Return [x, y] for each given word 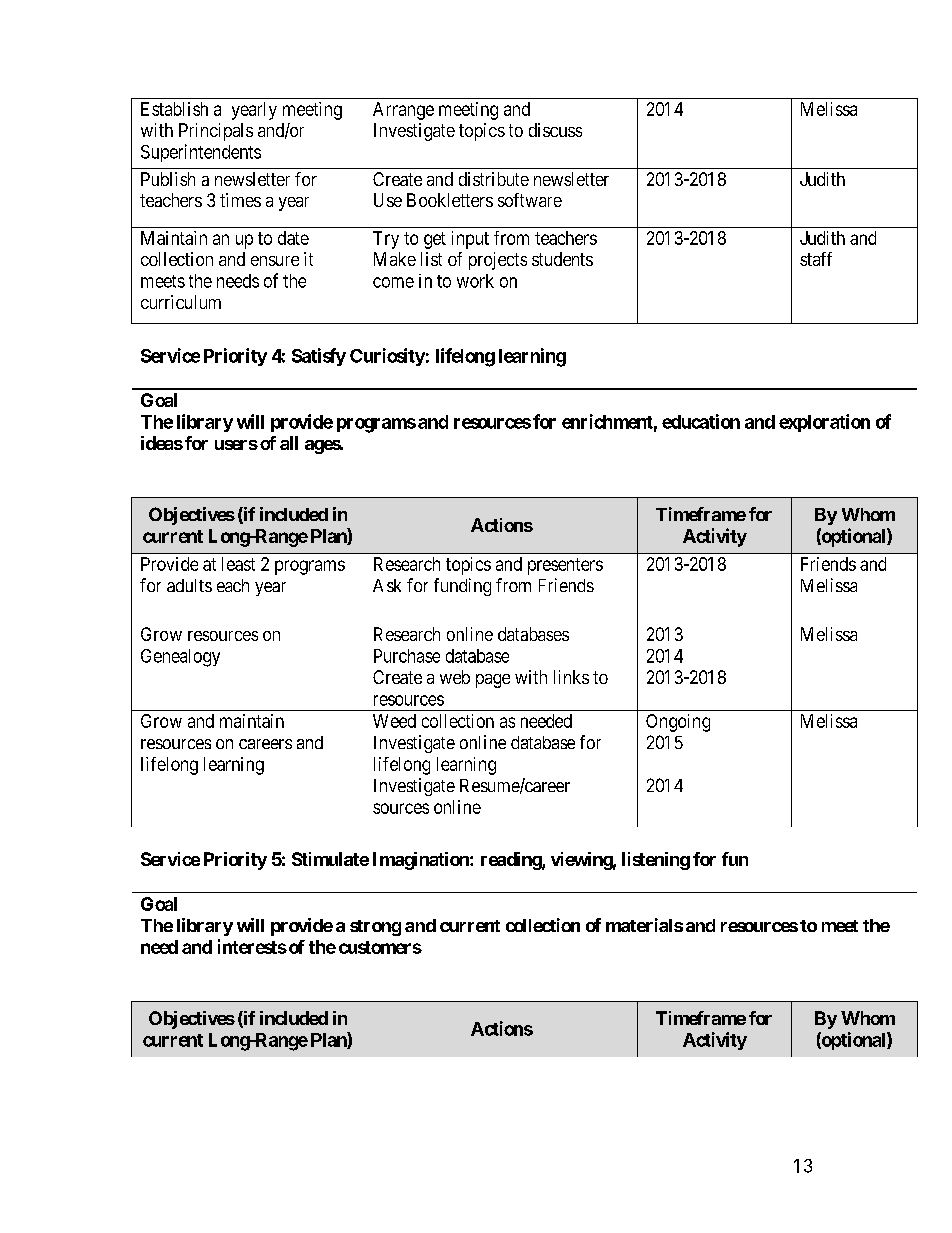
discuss [555, 130]
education [701, 421]
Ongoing [678, 723]
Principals [216, 132]
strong [375, 928]
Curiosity [387, 357]
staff [816, 259]
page [493, 681]
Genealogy [180, 658]
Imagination [422, 861]
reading [512, 861]
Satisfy [319, 357]
